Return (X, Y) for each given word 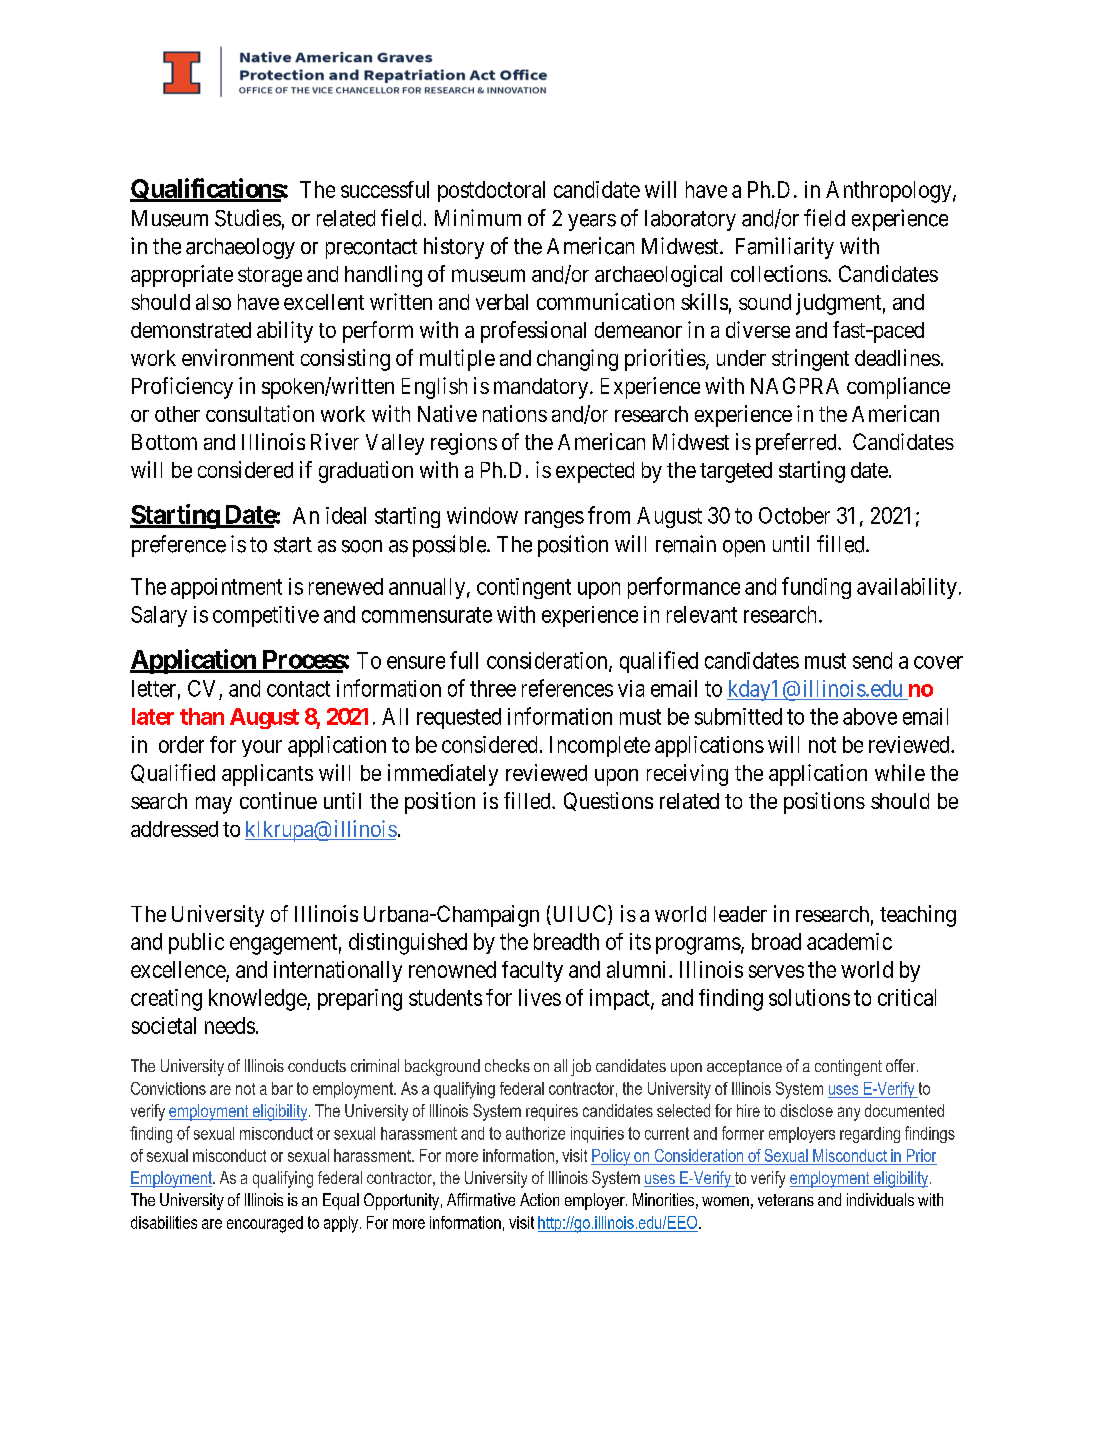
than (202, 716)
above (870, 716)
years (592, 222)
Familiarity (785, 248)
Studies (248, 218)
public (196, 943)
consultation (260, 413)
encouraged (265, 1224)
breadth (566, 941)
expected (595, 472)
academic (849, 941)
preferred (797, 444)
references (567, 688)
